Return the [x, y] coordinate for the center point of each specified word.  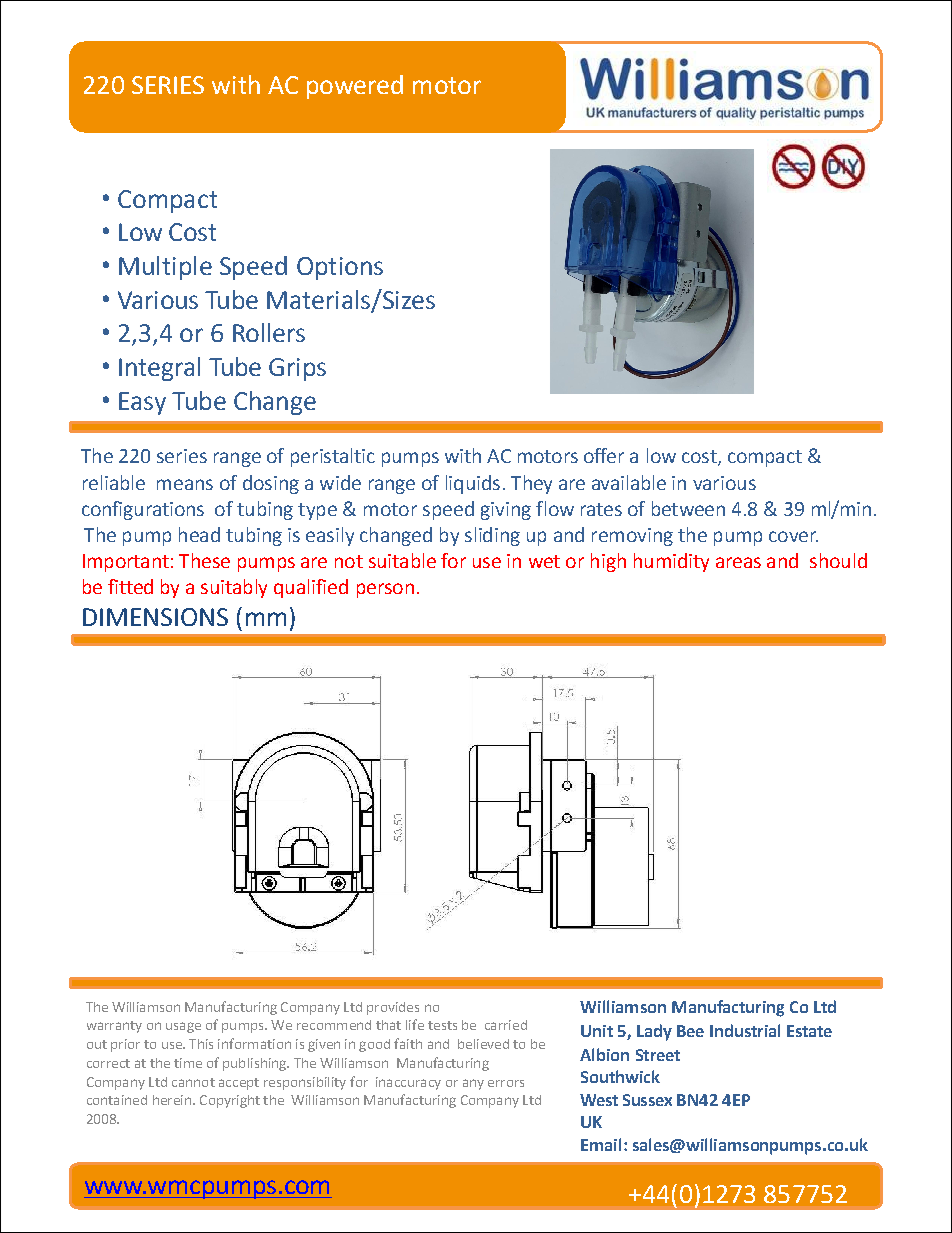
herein [172, 1100]
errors [506, 1083]
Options [340, 268]
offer [604, 455]
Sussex [647, 1100]
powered [355, 87]
